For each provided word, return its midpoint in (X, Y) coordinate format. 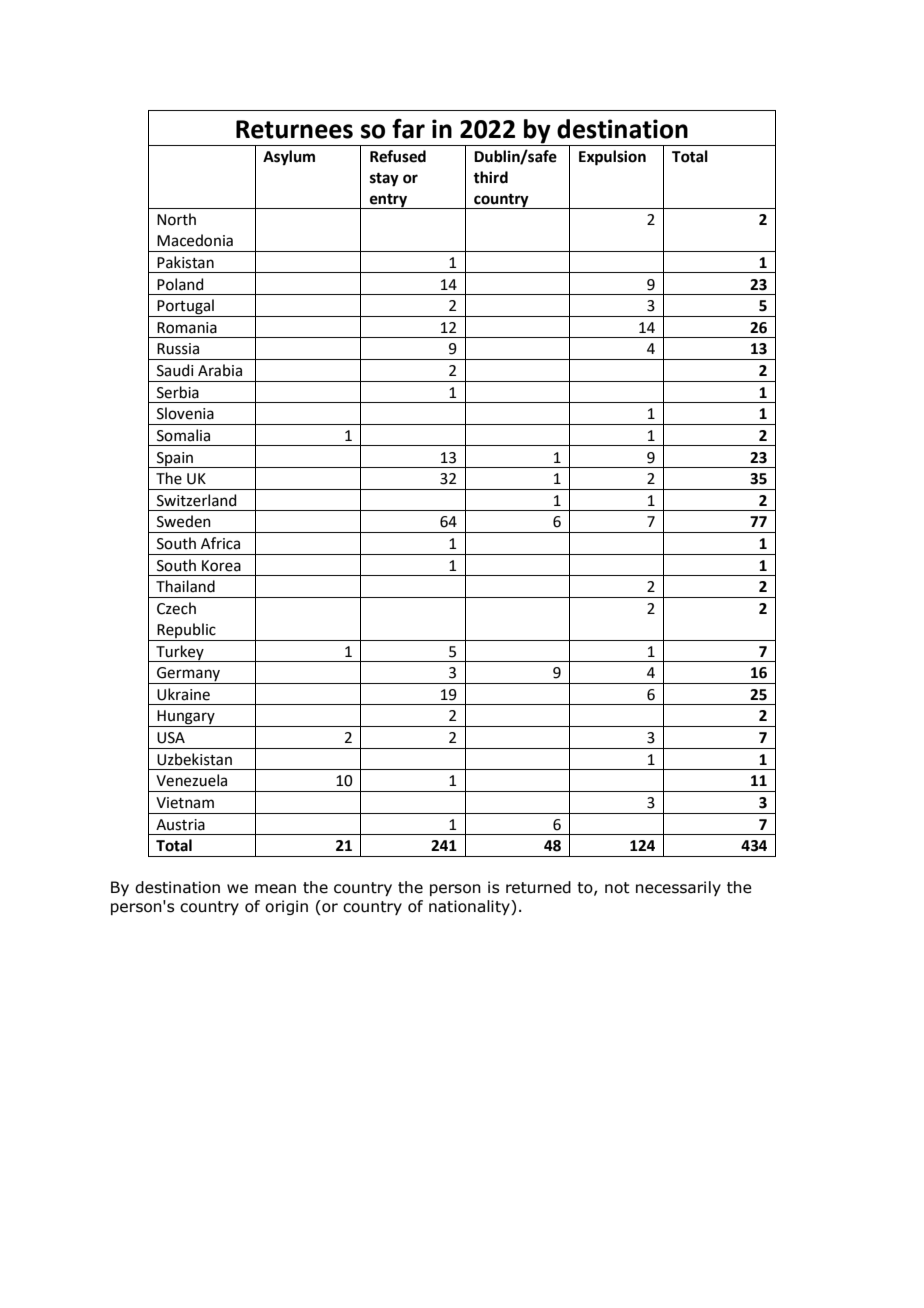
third (490, 177)
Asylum (289, 158)
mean (275, 889)
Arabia (220, 370)
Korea (221, 566)
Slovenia (185, 413)
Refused (398, 156)
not (617, 888)
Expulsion (612, 158)
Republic (186, 630)
